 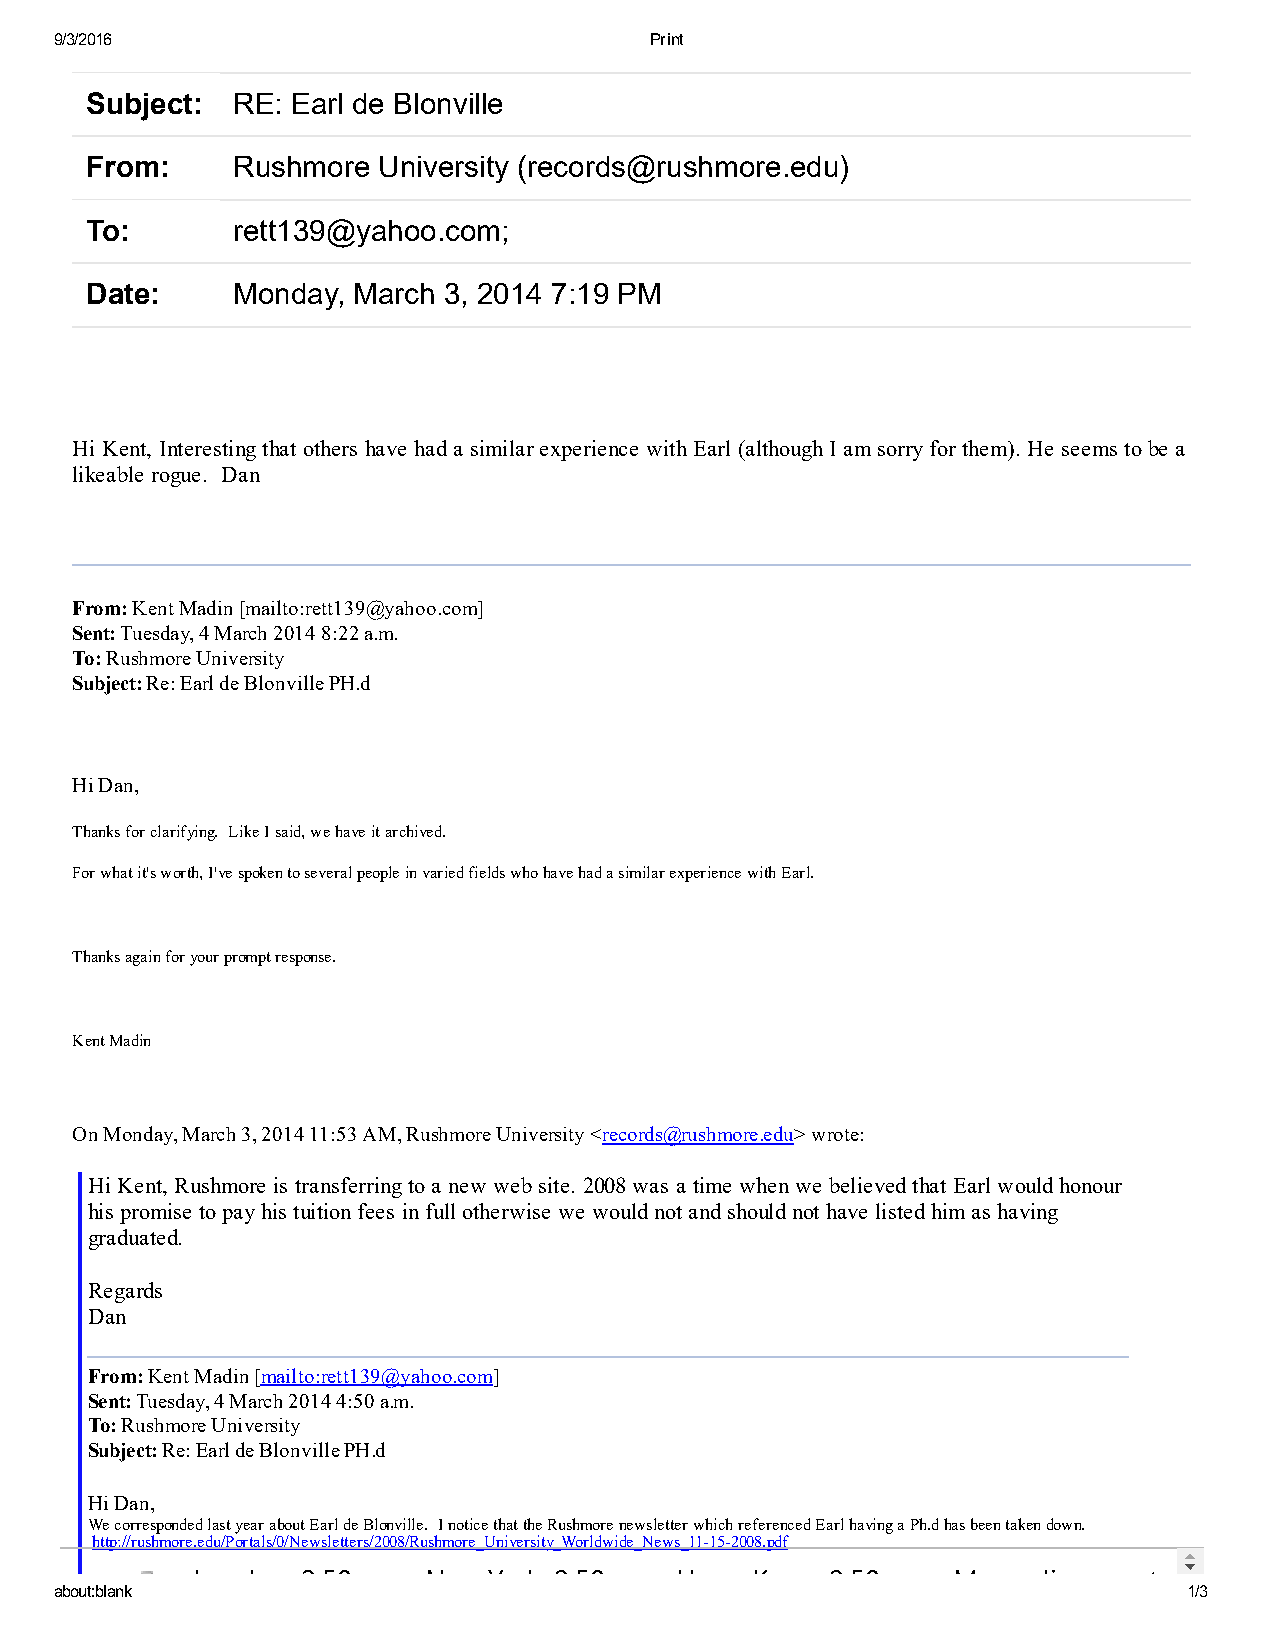 What do you see at coordinates (524, 872) in the page?
I see `who` at bounding box center [524, 872].
